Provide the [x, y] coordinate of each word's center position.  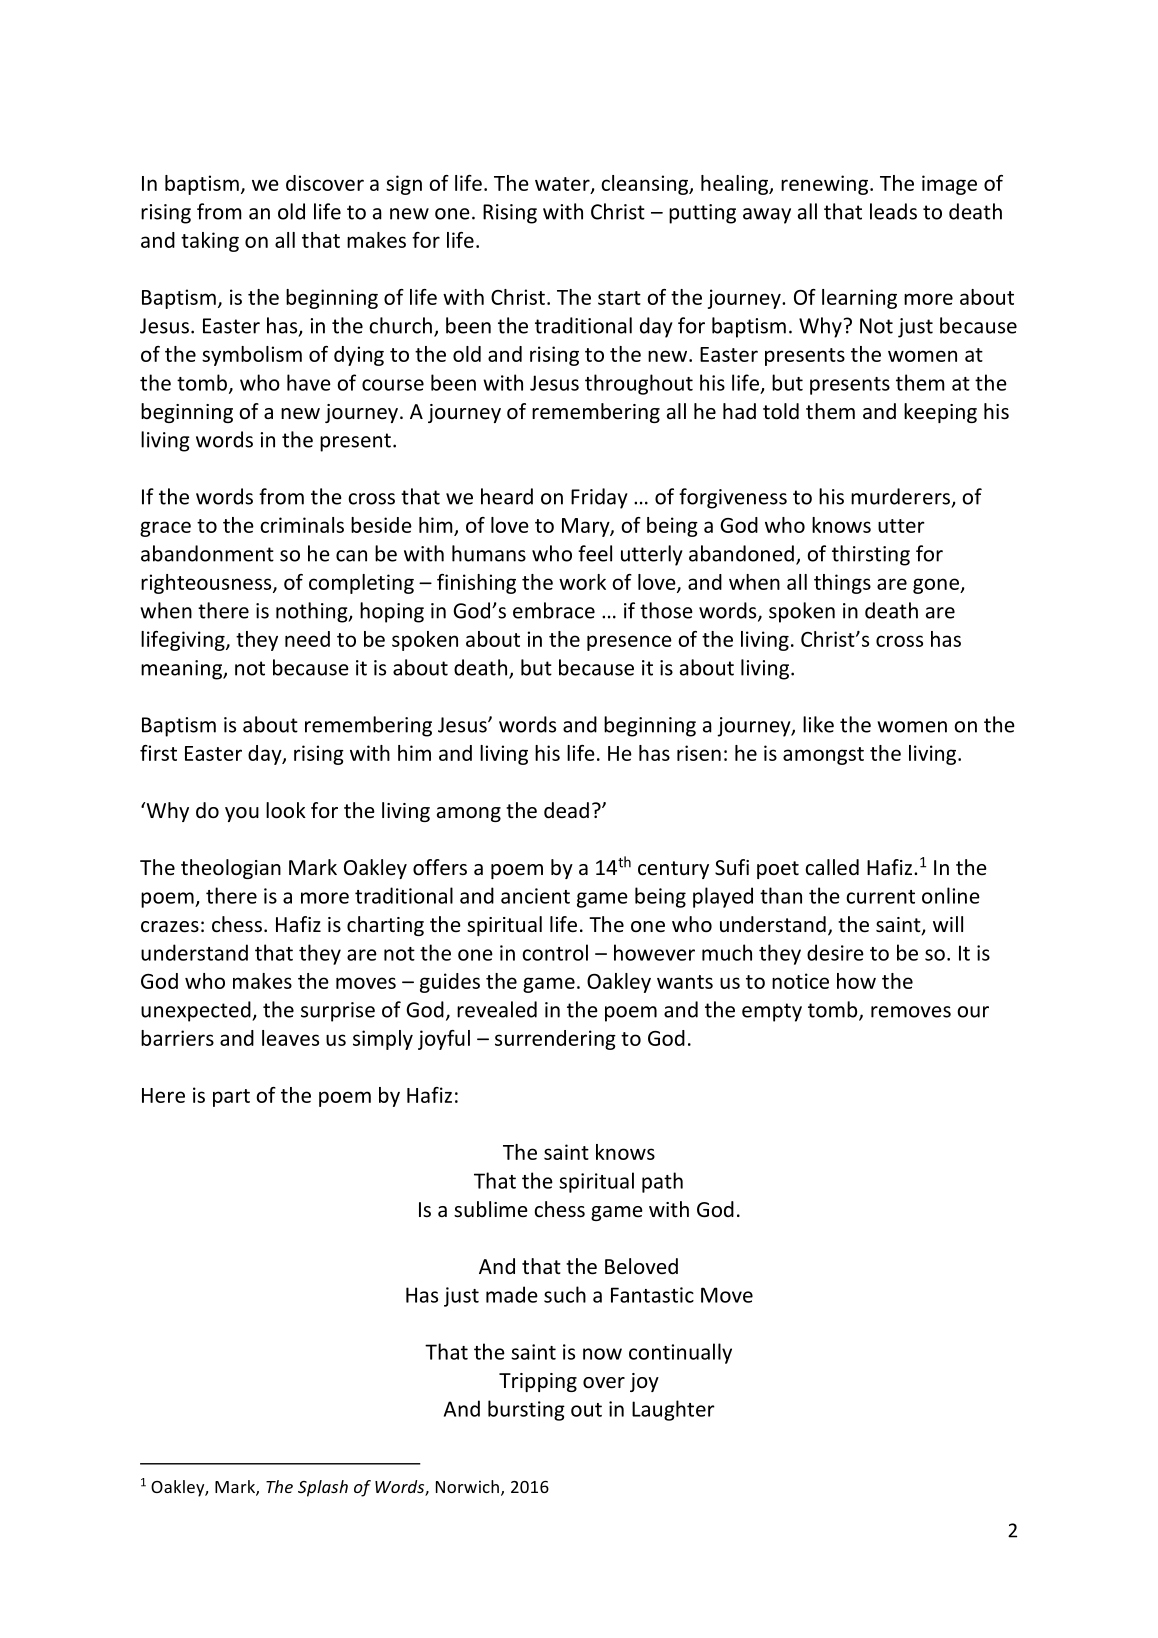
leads [893, 211]
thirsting [871, 555]
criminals [302, 525]
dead [566, 810]
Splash [323, 1488]
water [563, 185]
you [242, 814]
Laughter [673, 1410]
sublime [491, 1209]
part [231, 1098]
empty [772, 1012]
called [832, 867]
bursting [526, 1410]
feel [595, 553]
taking [210, 242]
